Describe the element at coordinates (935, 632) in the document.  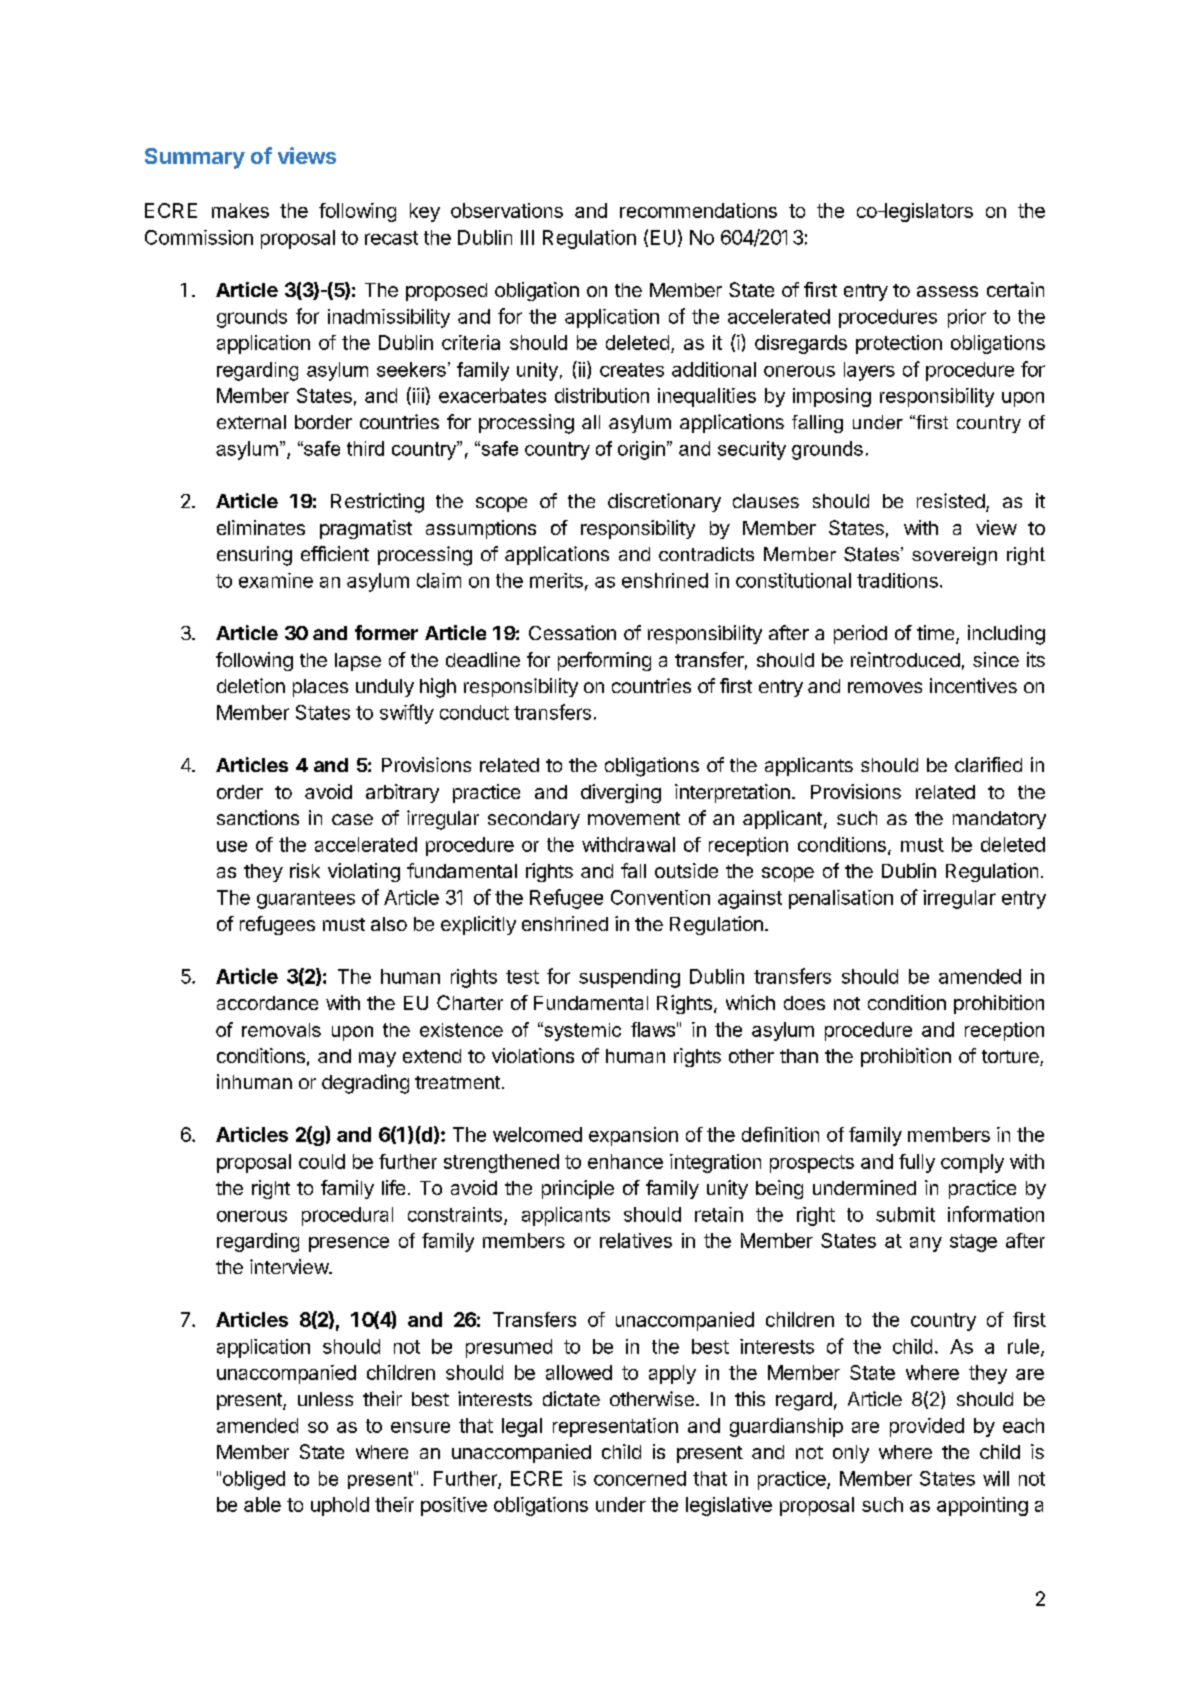
I see `time` at that location.
